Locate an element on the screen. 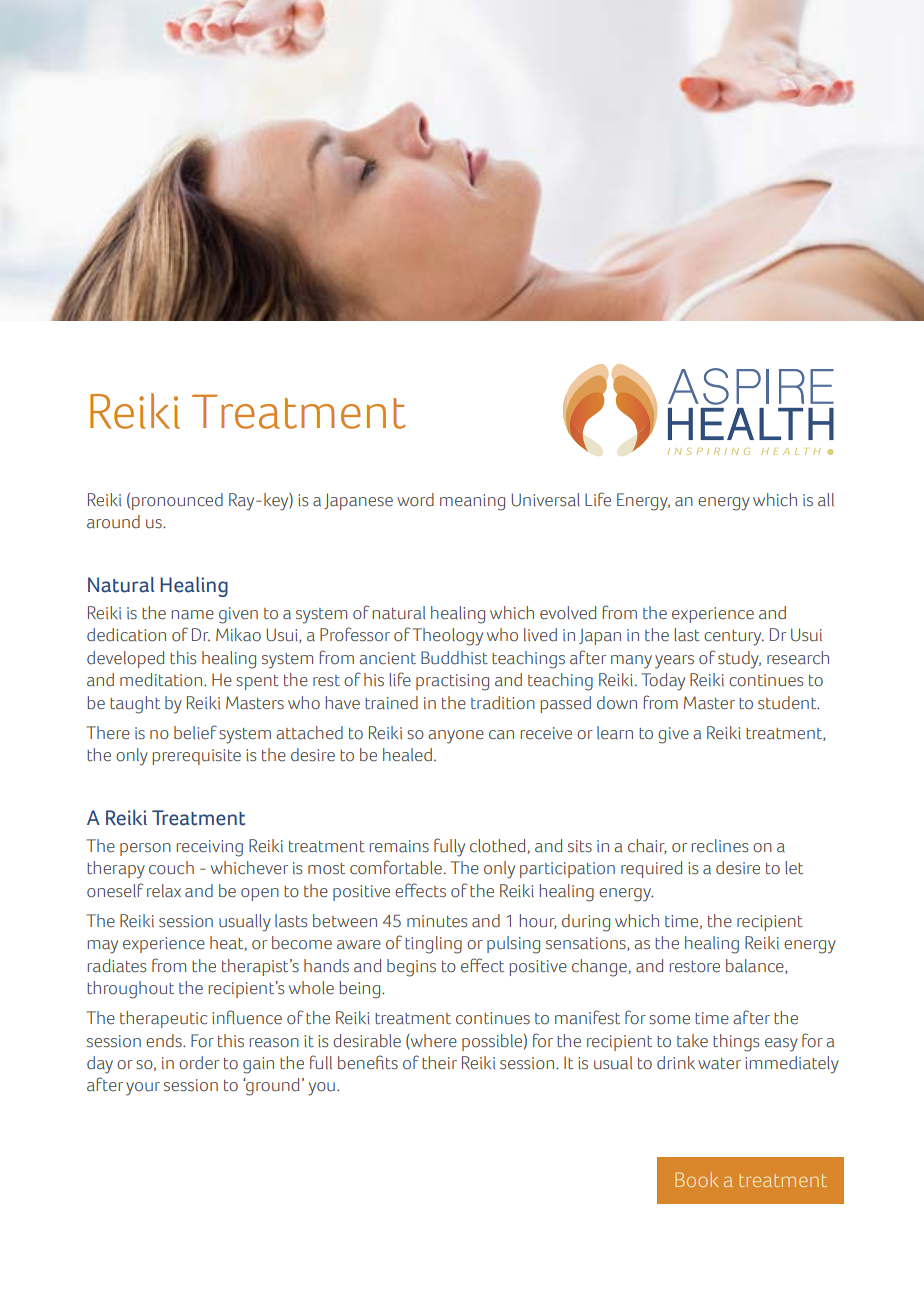 This screenshot has width=924, height=1308. radiates is located at coordinates (117, 966).
